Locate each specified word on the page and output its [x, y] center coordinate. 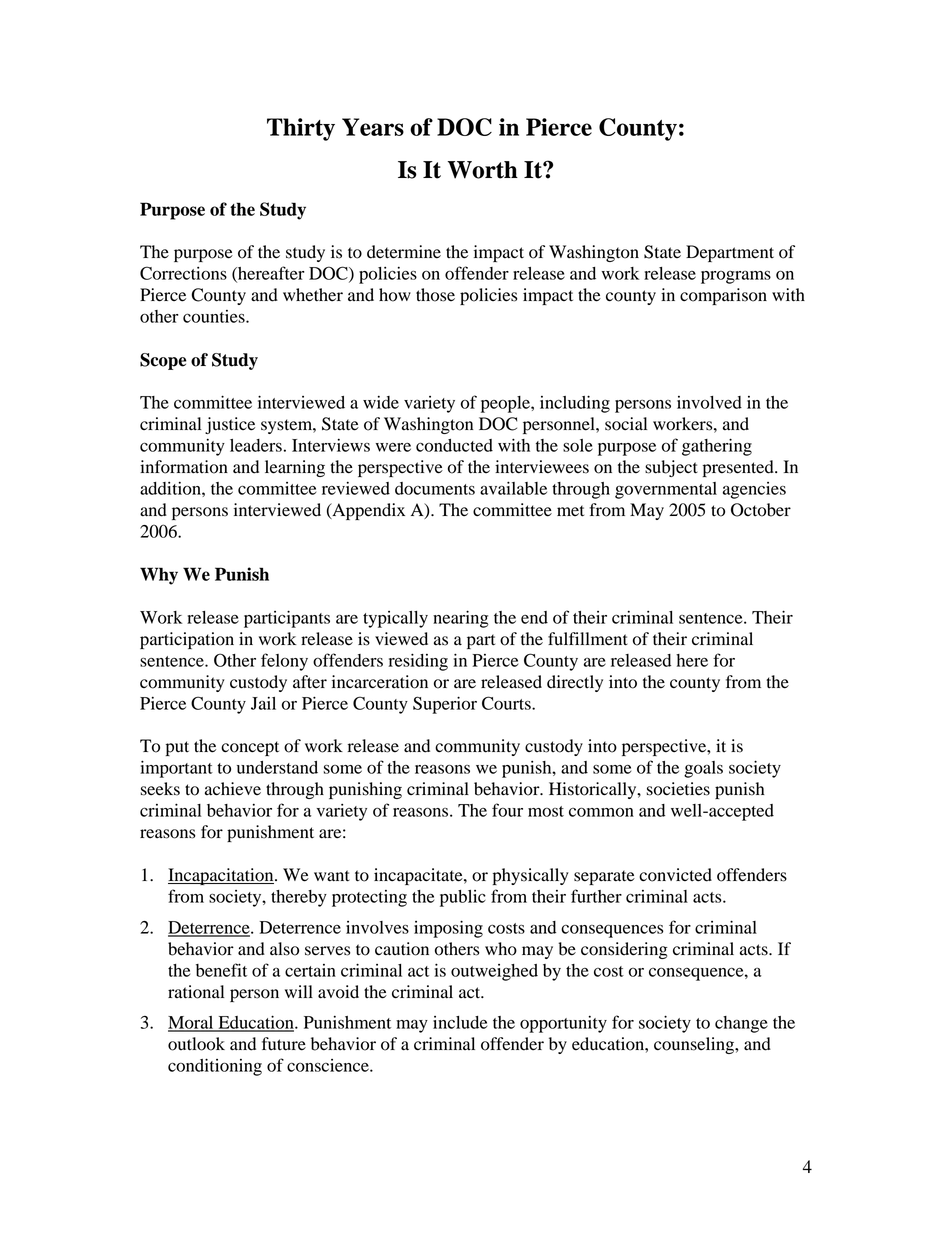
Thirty [301, 129]
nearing [461, 619]
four [507, 810]
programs [736, 277]
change [741, 1024]
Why [159, 576]
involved [709, 402]
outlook [196, 1044]
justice [230, 425]
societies [678, 789]
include [460, 1022]
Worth [483, 170]
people [506, 404]
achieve [233, 789]
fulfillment [588, 639]
